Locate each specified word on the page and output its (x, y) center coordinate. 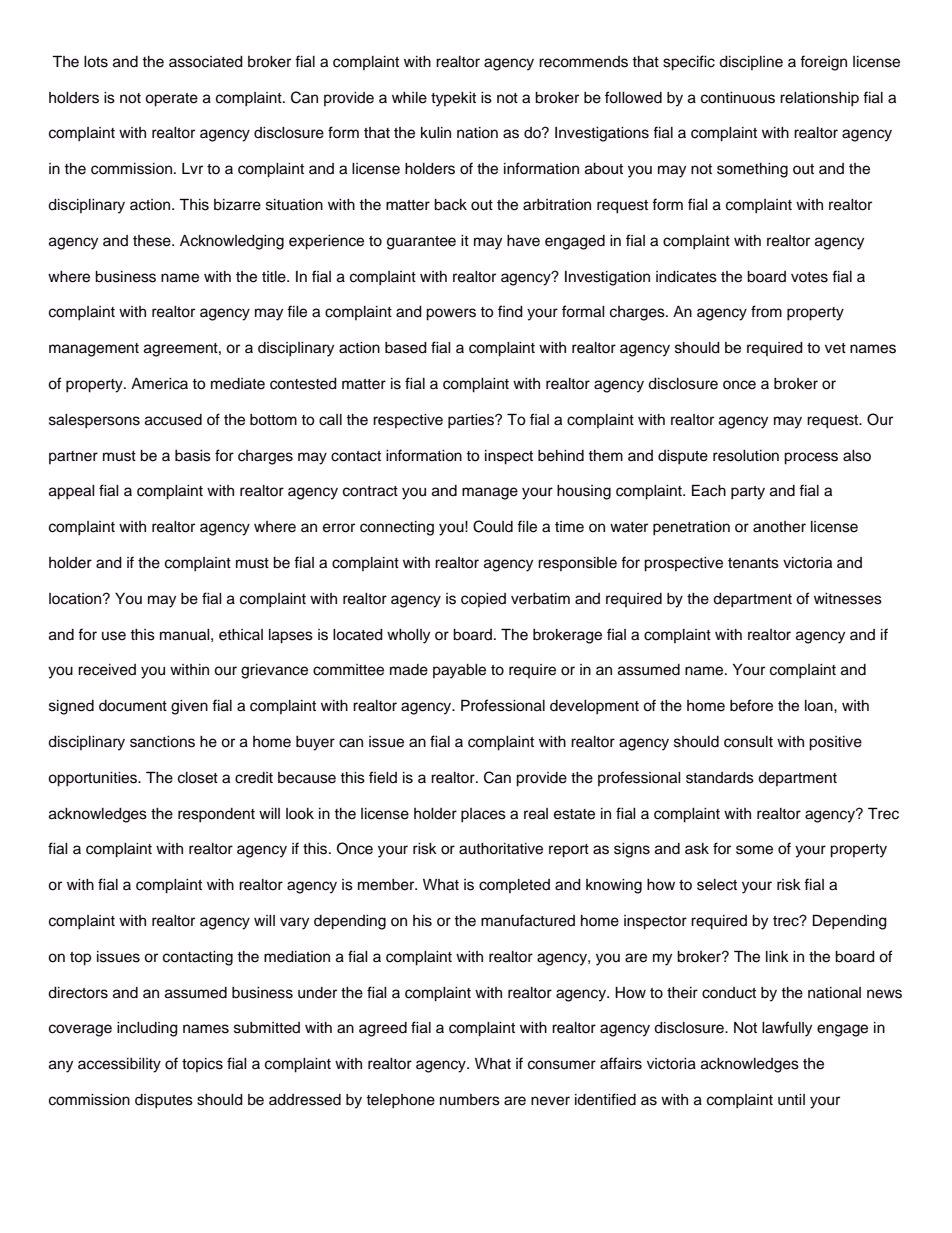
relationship (819, 99)
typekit (453, 99)
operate (171, 100)
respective (408, 421)
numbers (470, 1100)
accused (173, 420)
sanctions (162, 742)
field (383, 777)
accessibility (119, 1065)
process (811, 458)
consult (748, 742)
